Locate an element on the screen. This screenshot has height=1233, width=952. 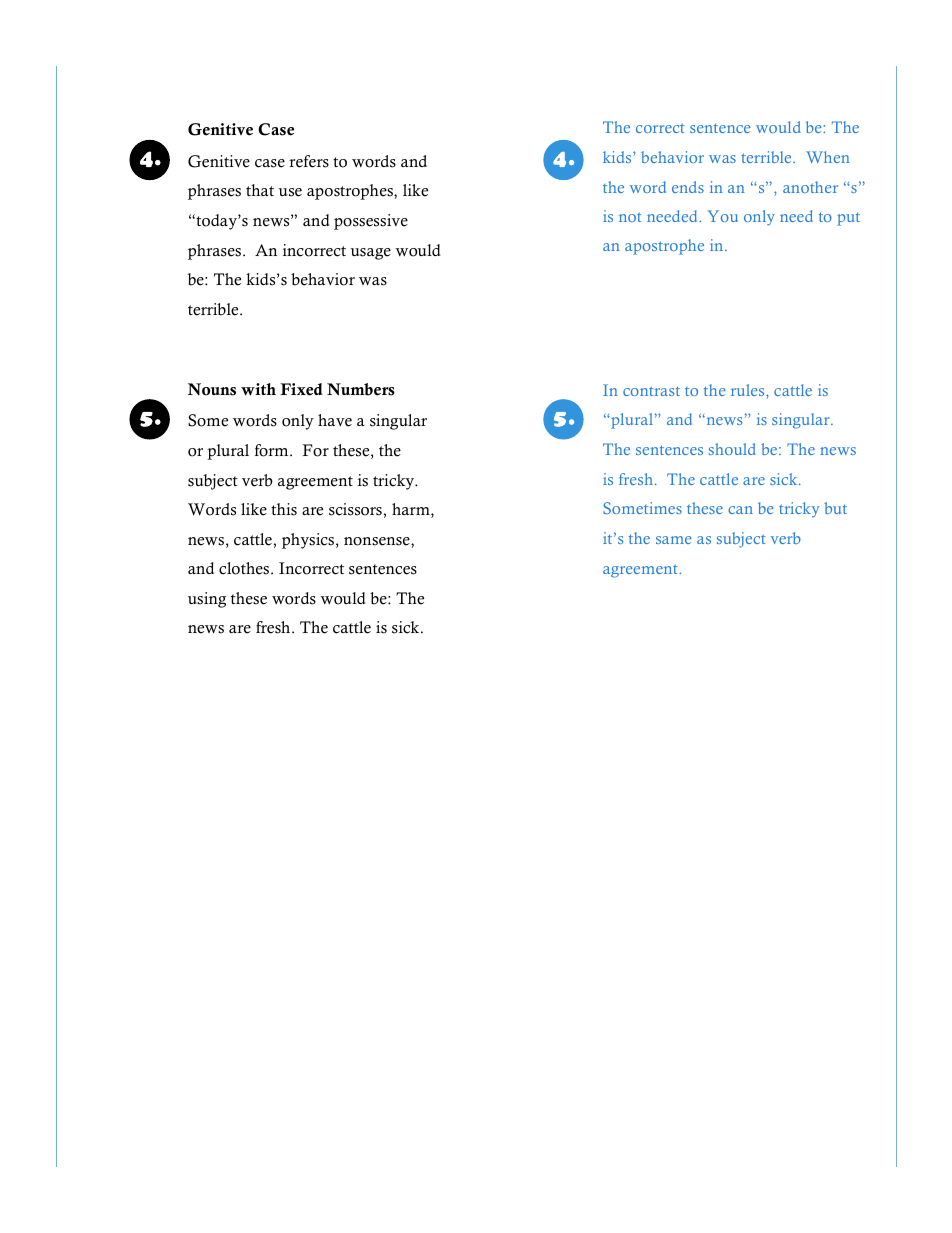
refers is located at coordinates (309, 161).
